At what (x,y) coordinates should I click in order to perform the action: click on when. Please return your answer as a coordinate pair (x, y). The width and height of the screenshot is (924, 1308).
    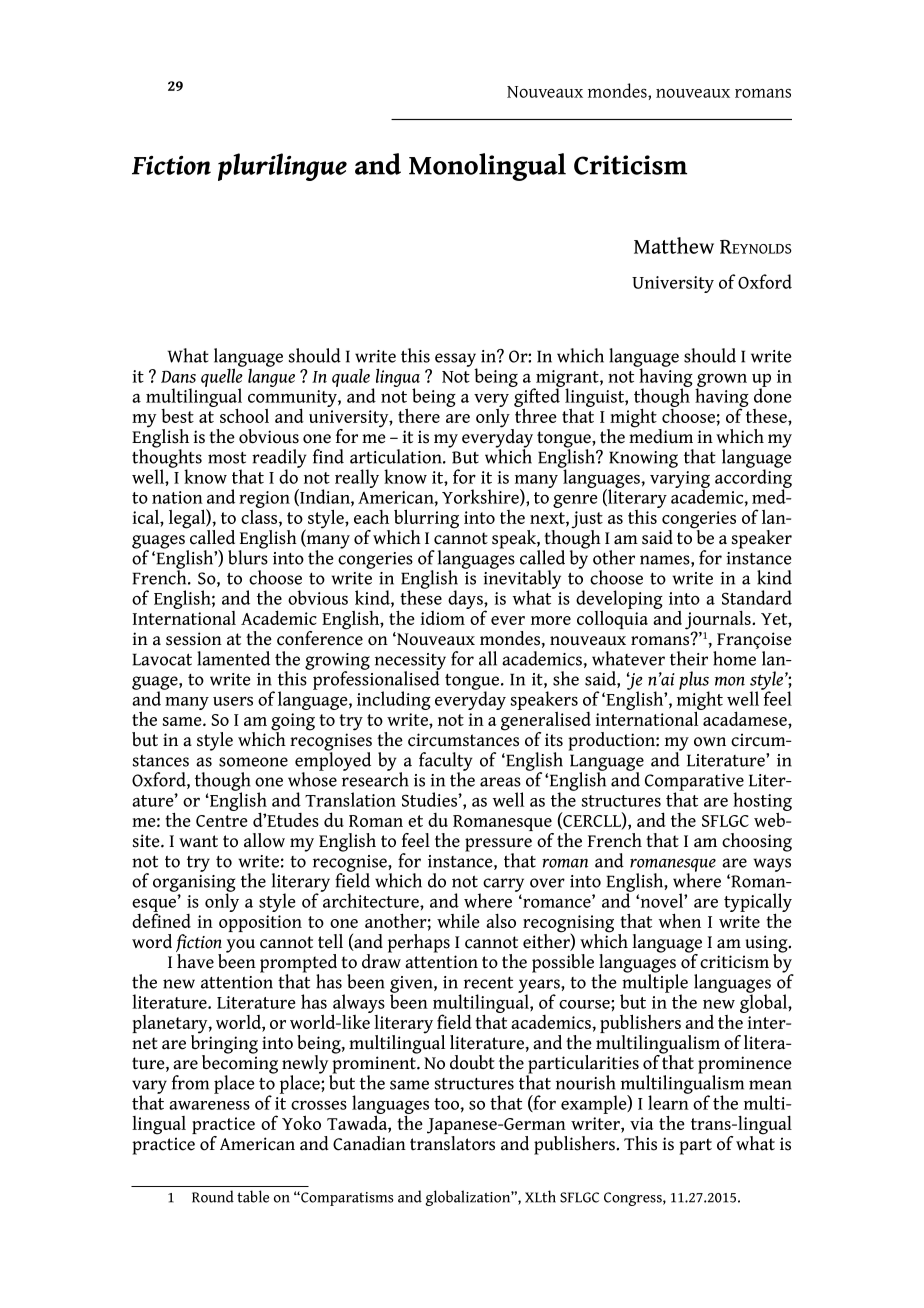
    Looking at the image, I should click on (680, 920).
